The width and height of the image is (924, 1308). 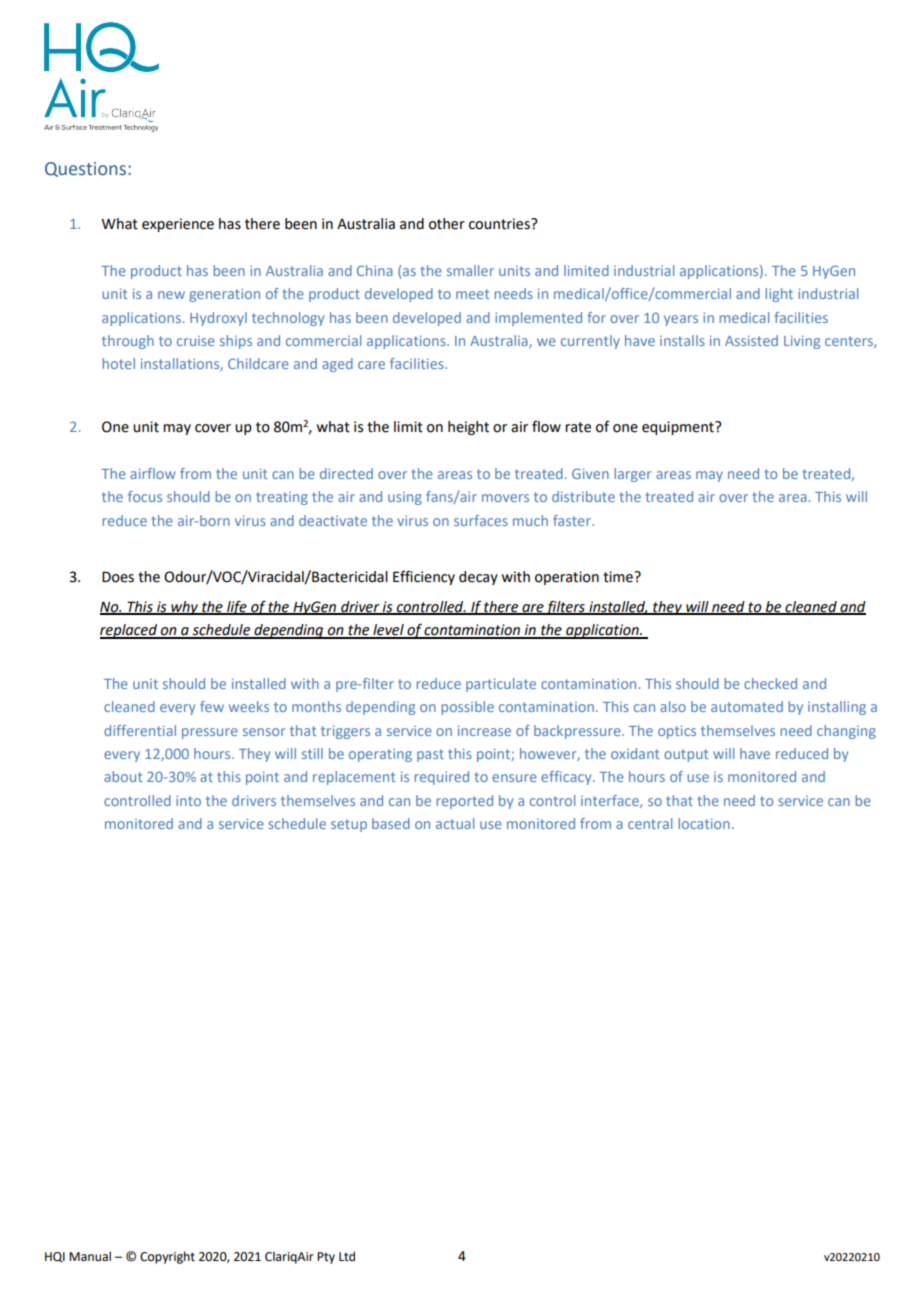 I want to click on into, so click(x=188, y=800).
